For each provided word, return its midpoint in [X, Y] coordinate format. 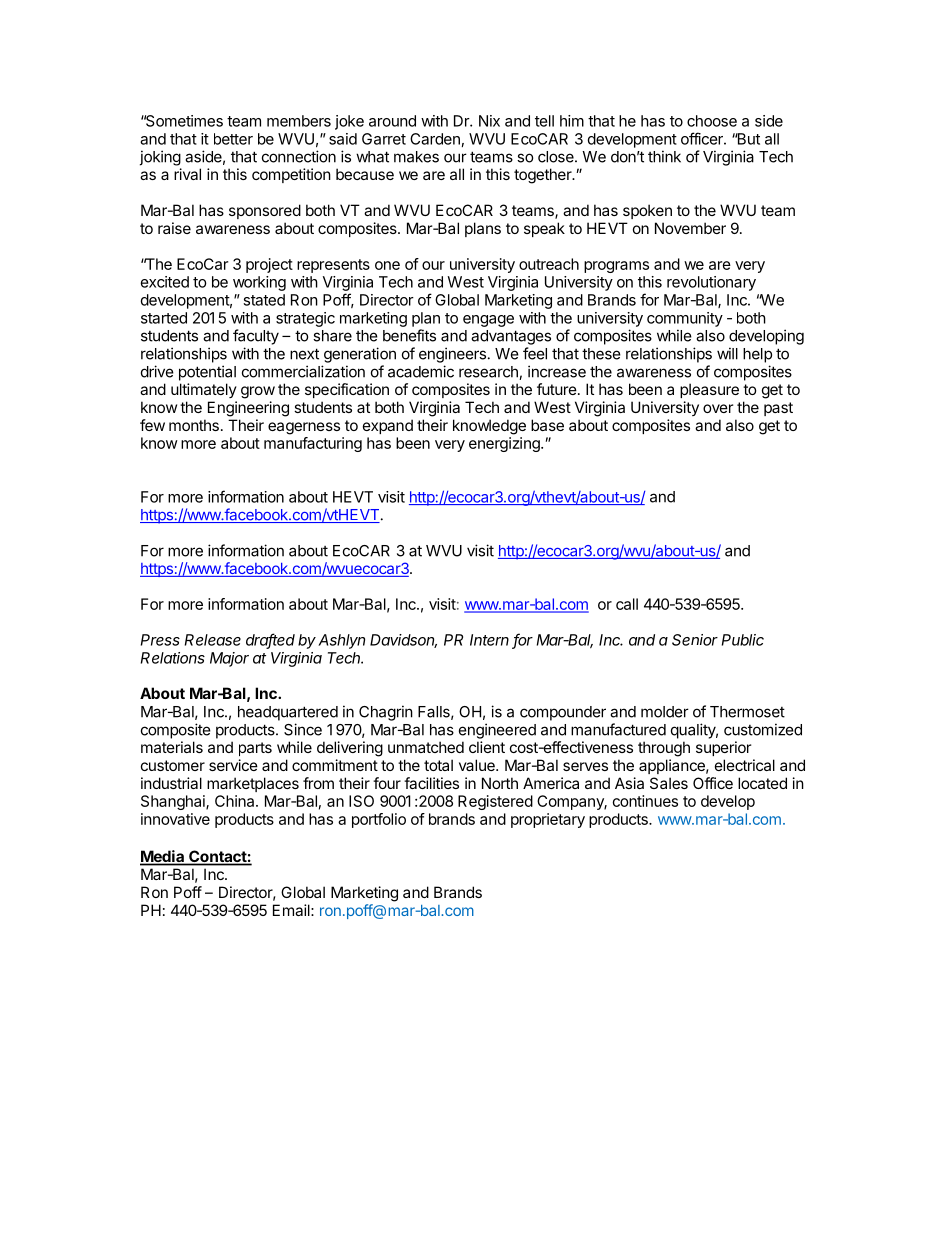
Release [213, 640]
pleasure [709, 390]
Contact [217, 857]
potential [207, 373]
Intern [489, 640]
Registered [495, 802]
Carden [435, 139]
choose [712, 121]
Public [743, 640]
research [489, 373]
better [233, 139]
